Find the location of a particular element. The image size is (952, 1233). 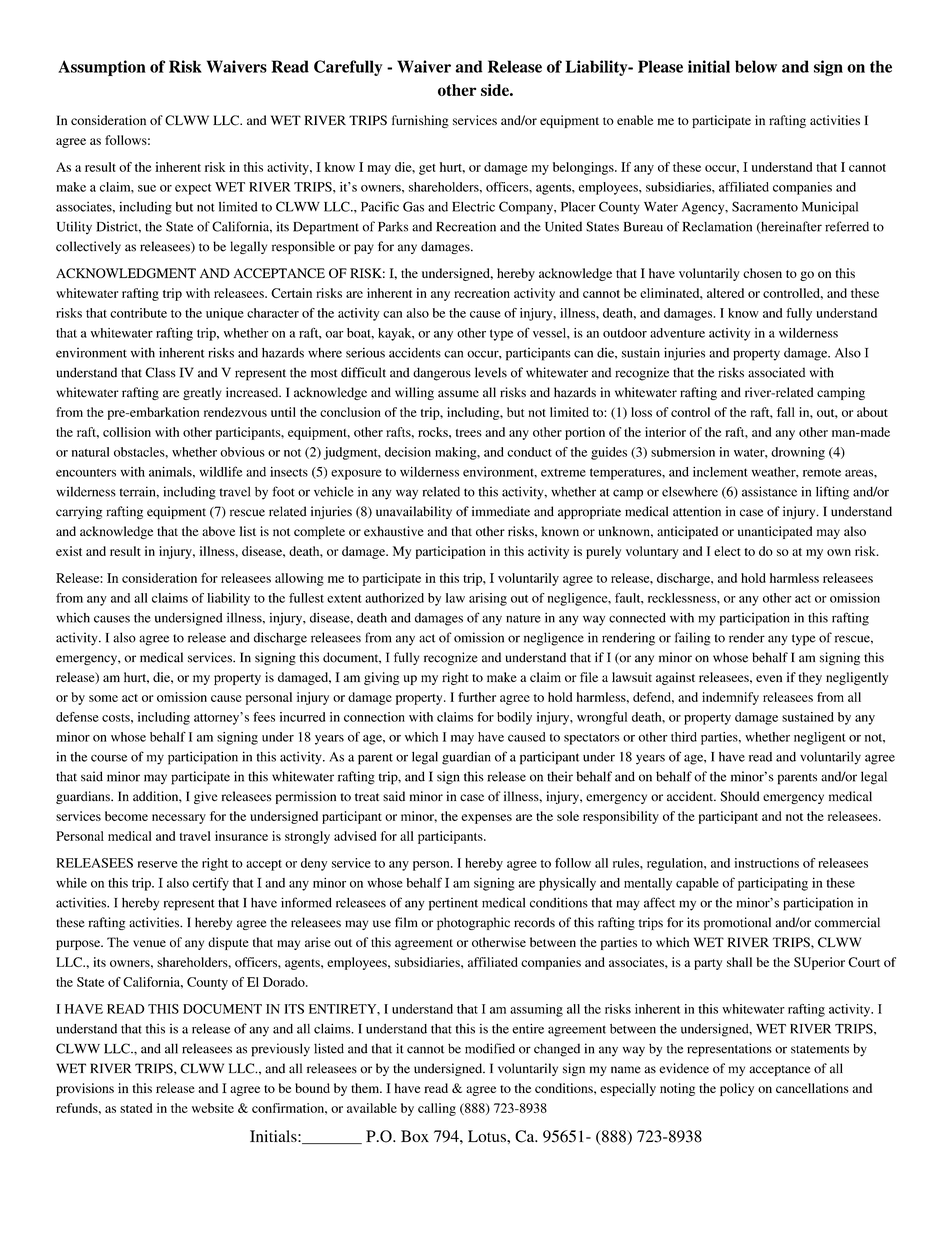

calling is located at coordinates (437, 1109).
